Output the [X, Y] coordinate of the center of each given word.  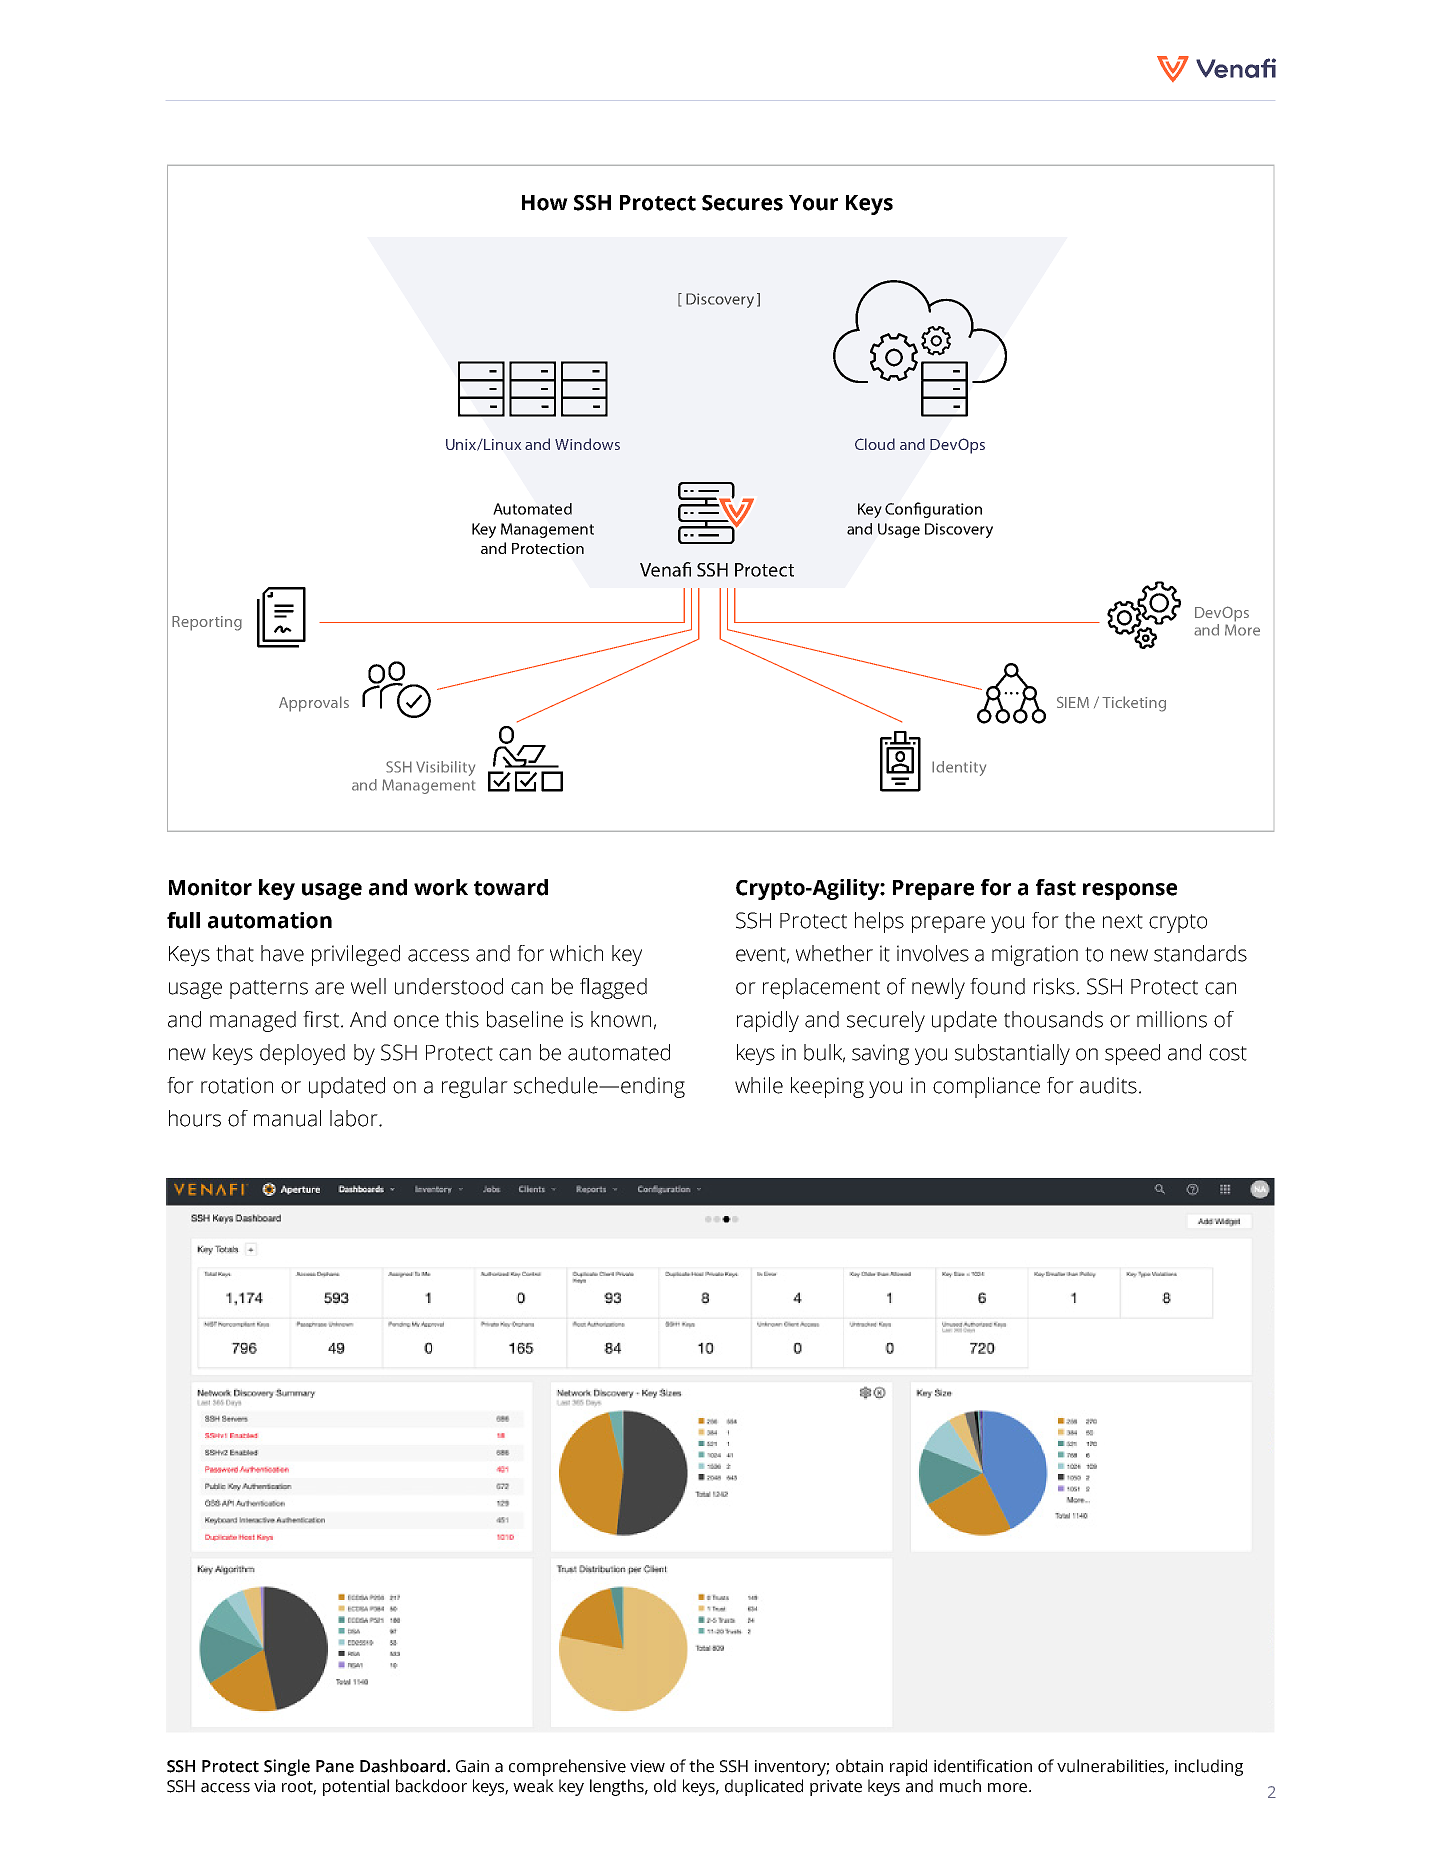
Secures [742, 203]
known [621, 1019]
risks [1054, 986]
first [322, 1019]
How [545, 203]
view [647, 1766]
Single [287, 1767]
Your [813, 203]
